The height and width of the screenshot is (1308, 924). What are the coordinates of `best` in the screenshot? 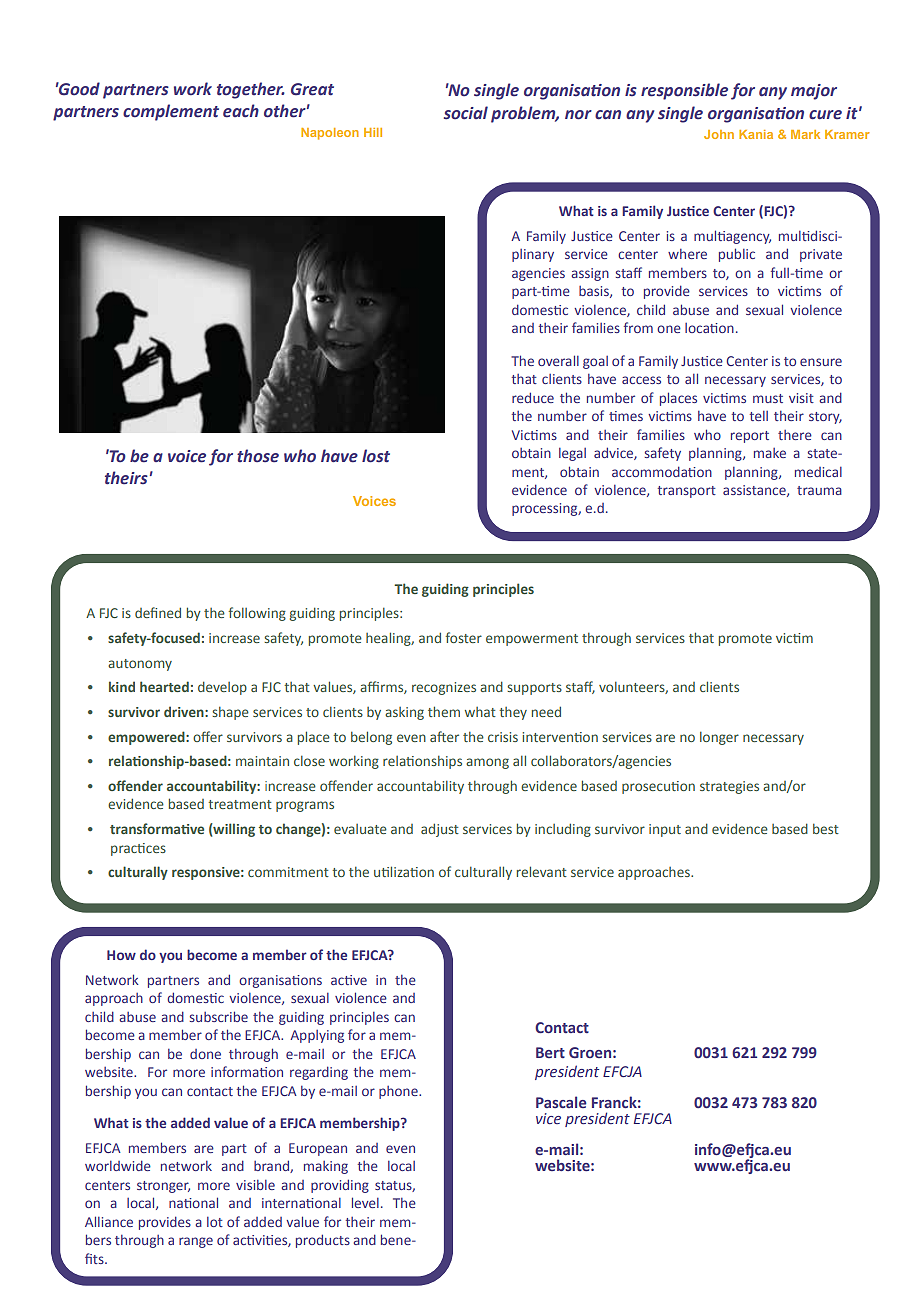 It's located at (826, 828).
